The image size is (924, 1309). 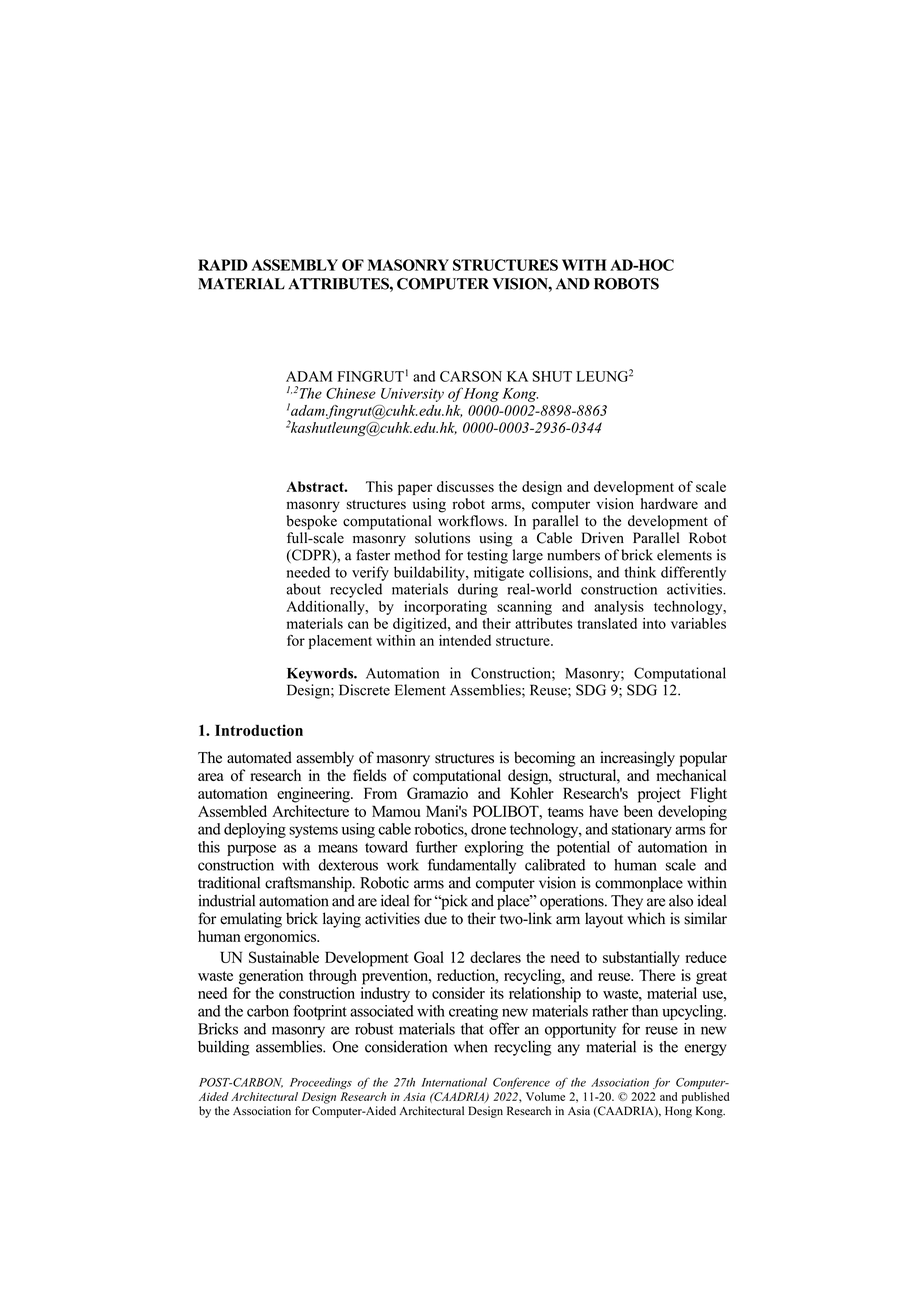 I want to click on RAPID, so click(x=223, y=265).
